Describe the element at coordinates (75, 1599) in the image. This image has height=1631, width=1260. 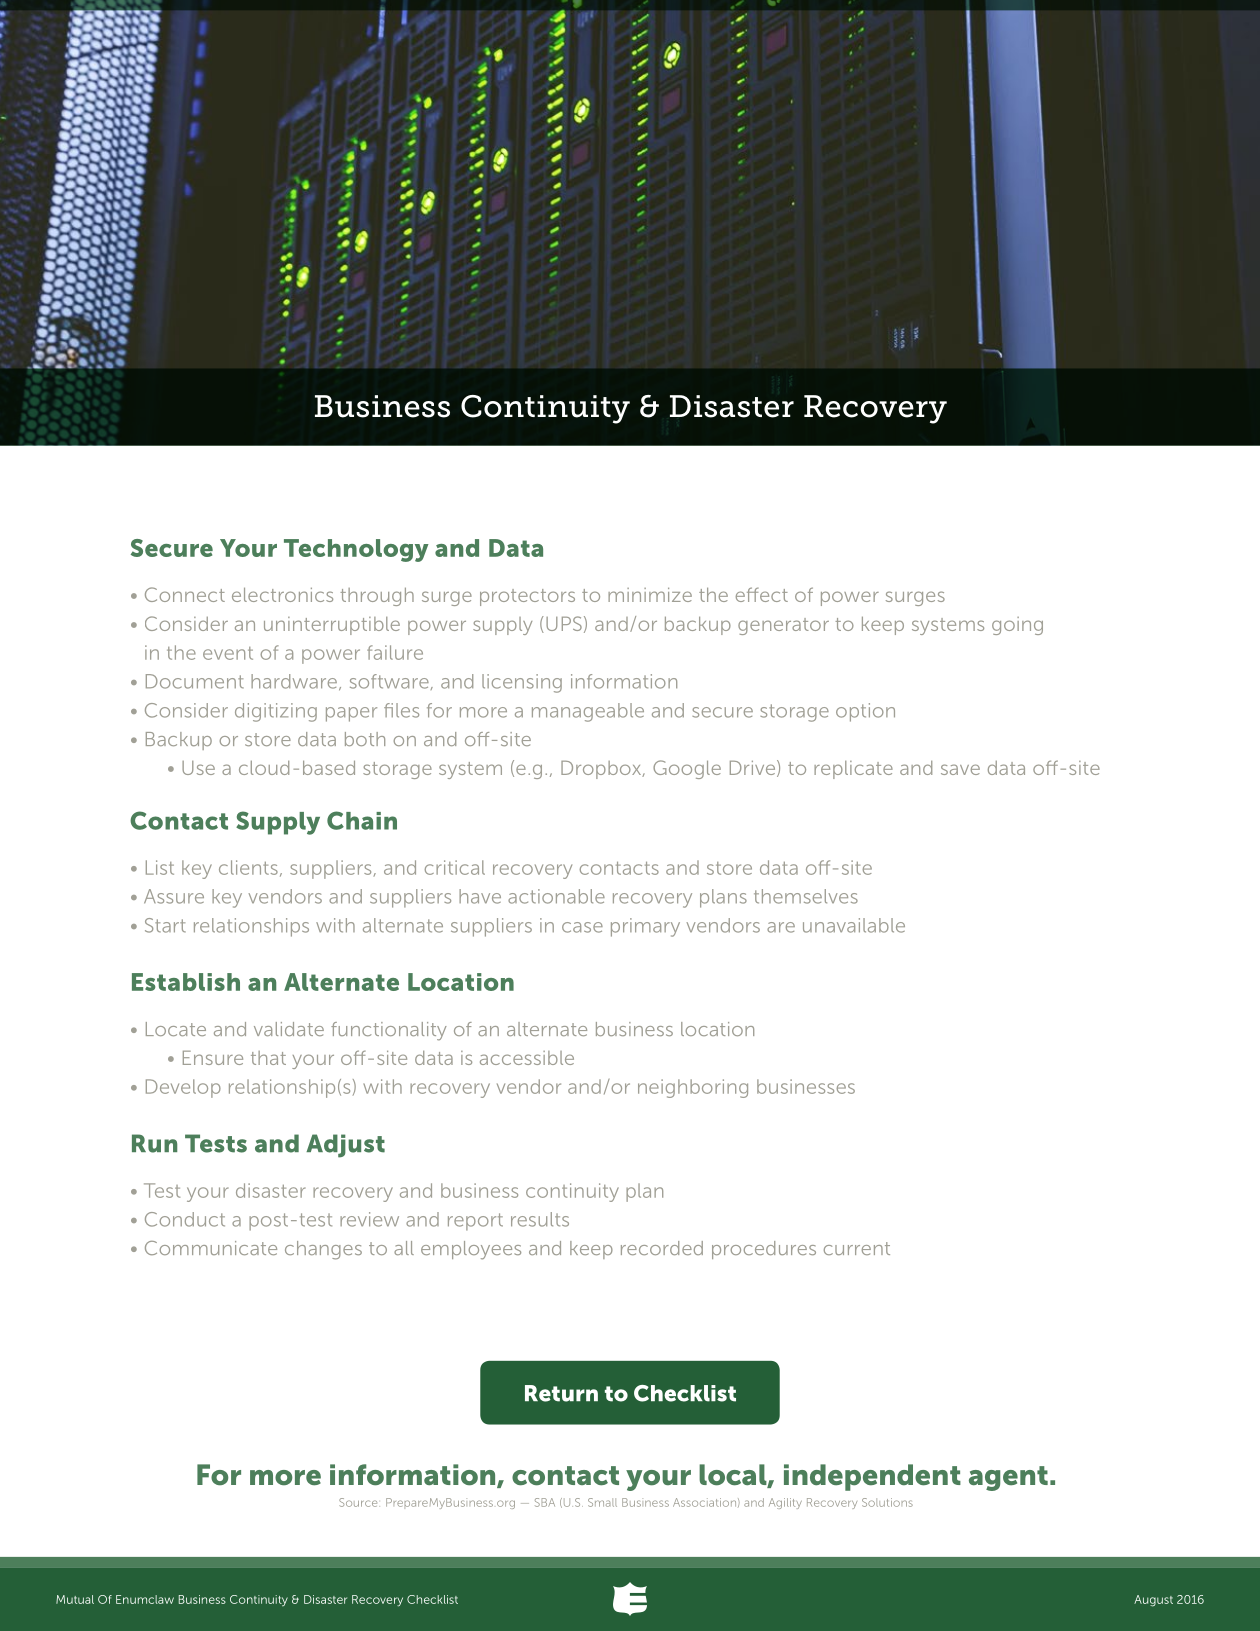
I see `Mutual` at that location.
